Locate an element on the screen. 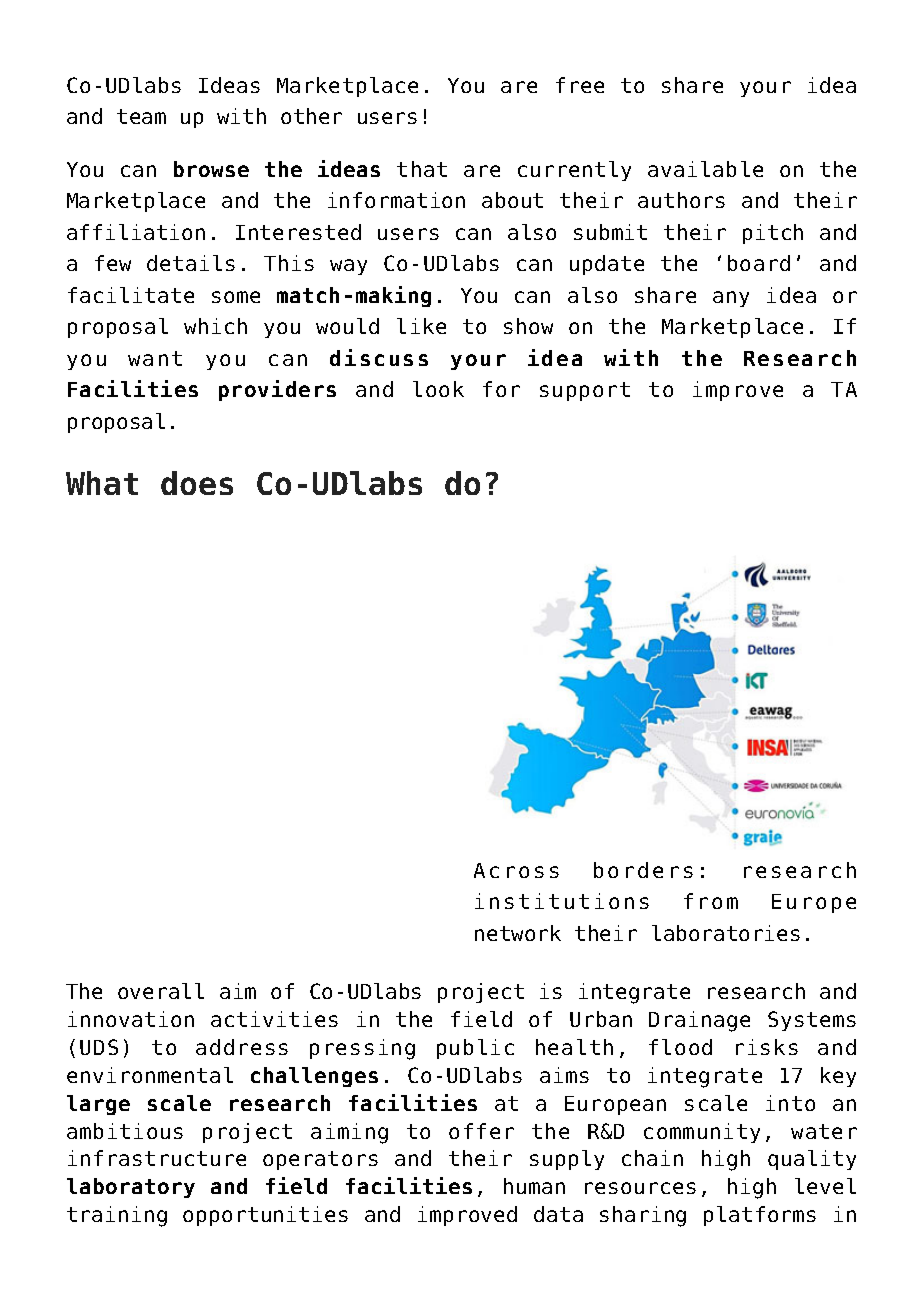 Image resolution: width=924 pixels, height=1308 pixels. human is located at coordinates (534, 1186).
